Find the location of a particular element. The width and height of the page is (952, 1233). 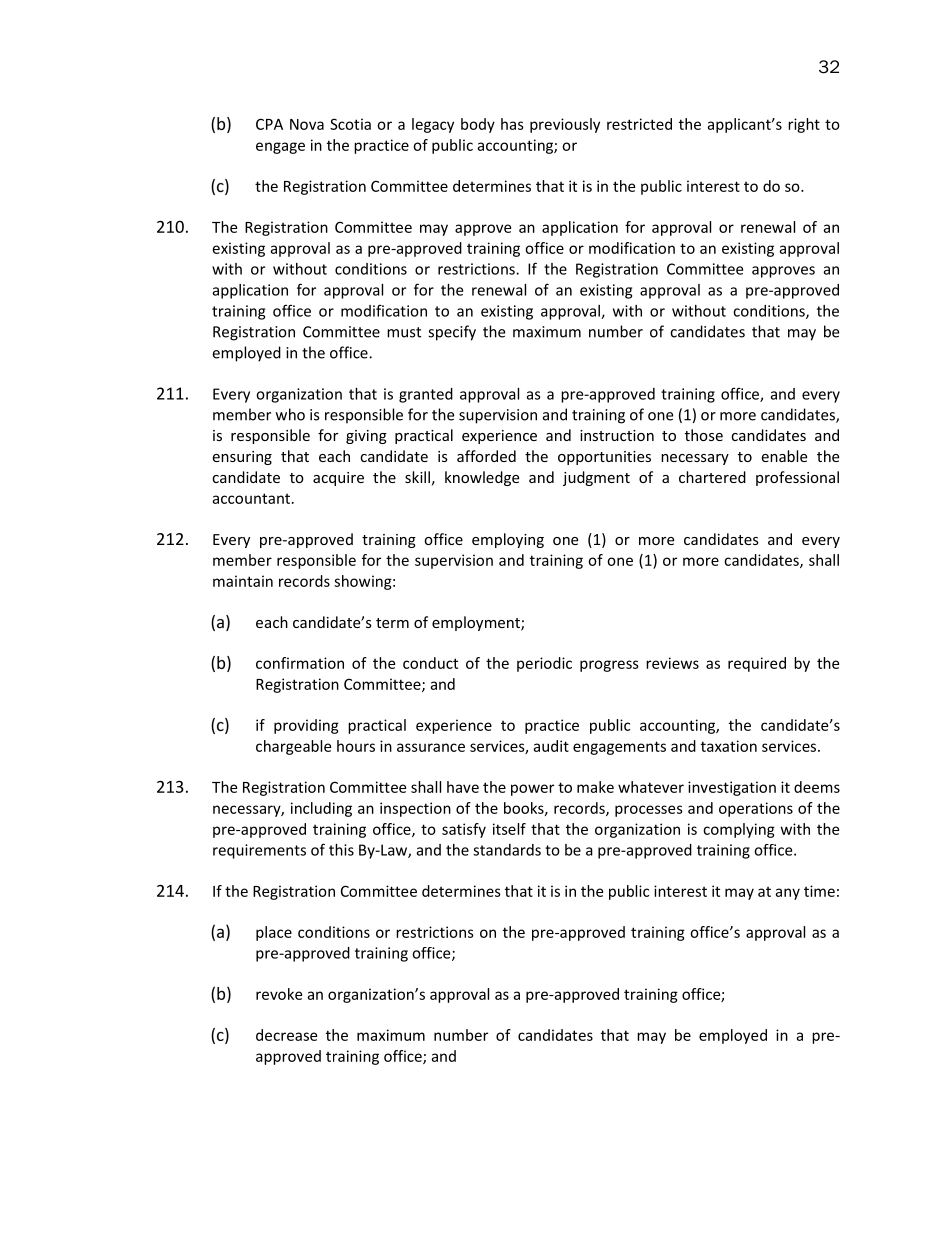

who is located at coordinates (290, 414).
